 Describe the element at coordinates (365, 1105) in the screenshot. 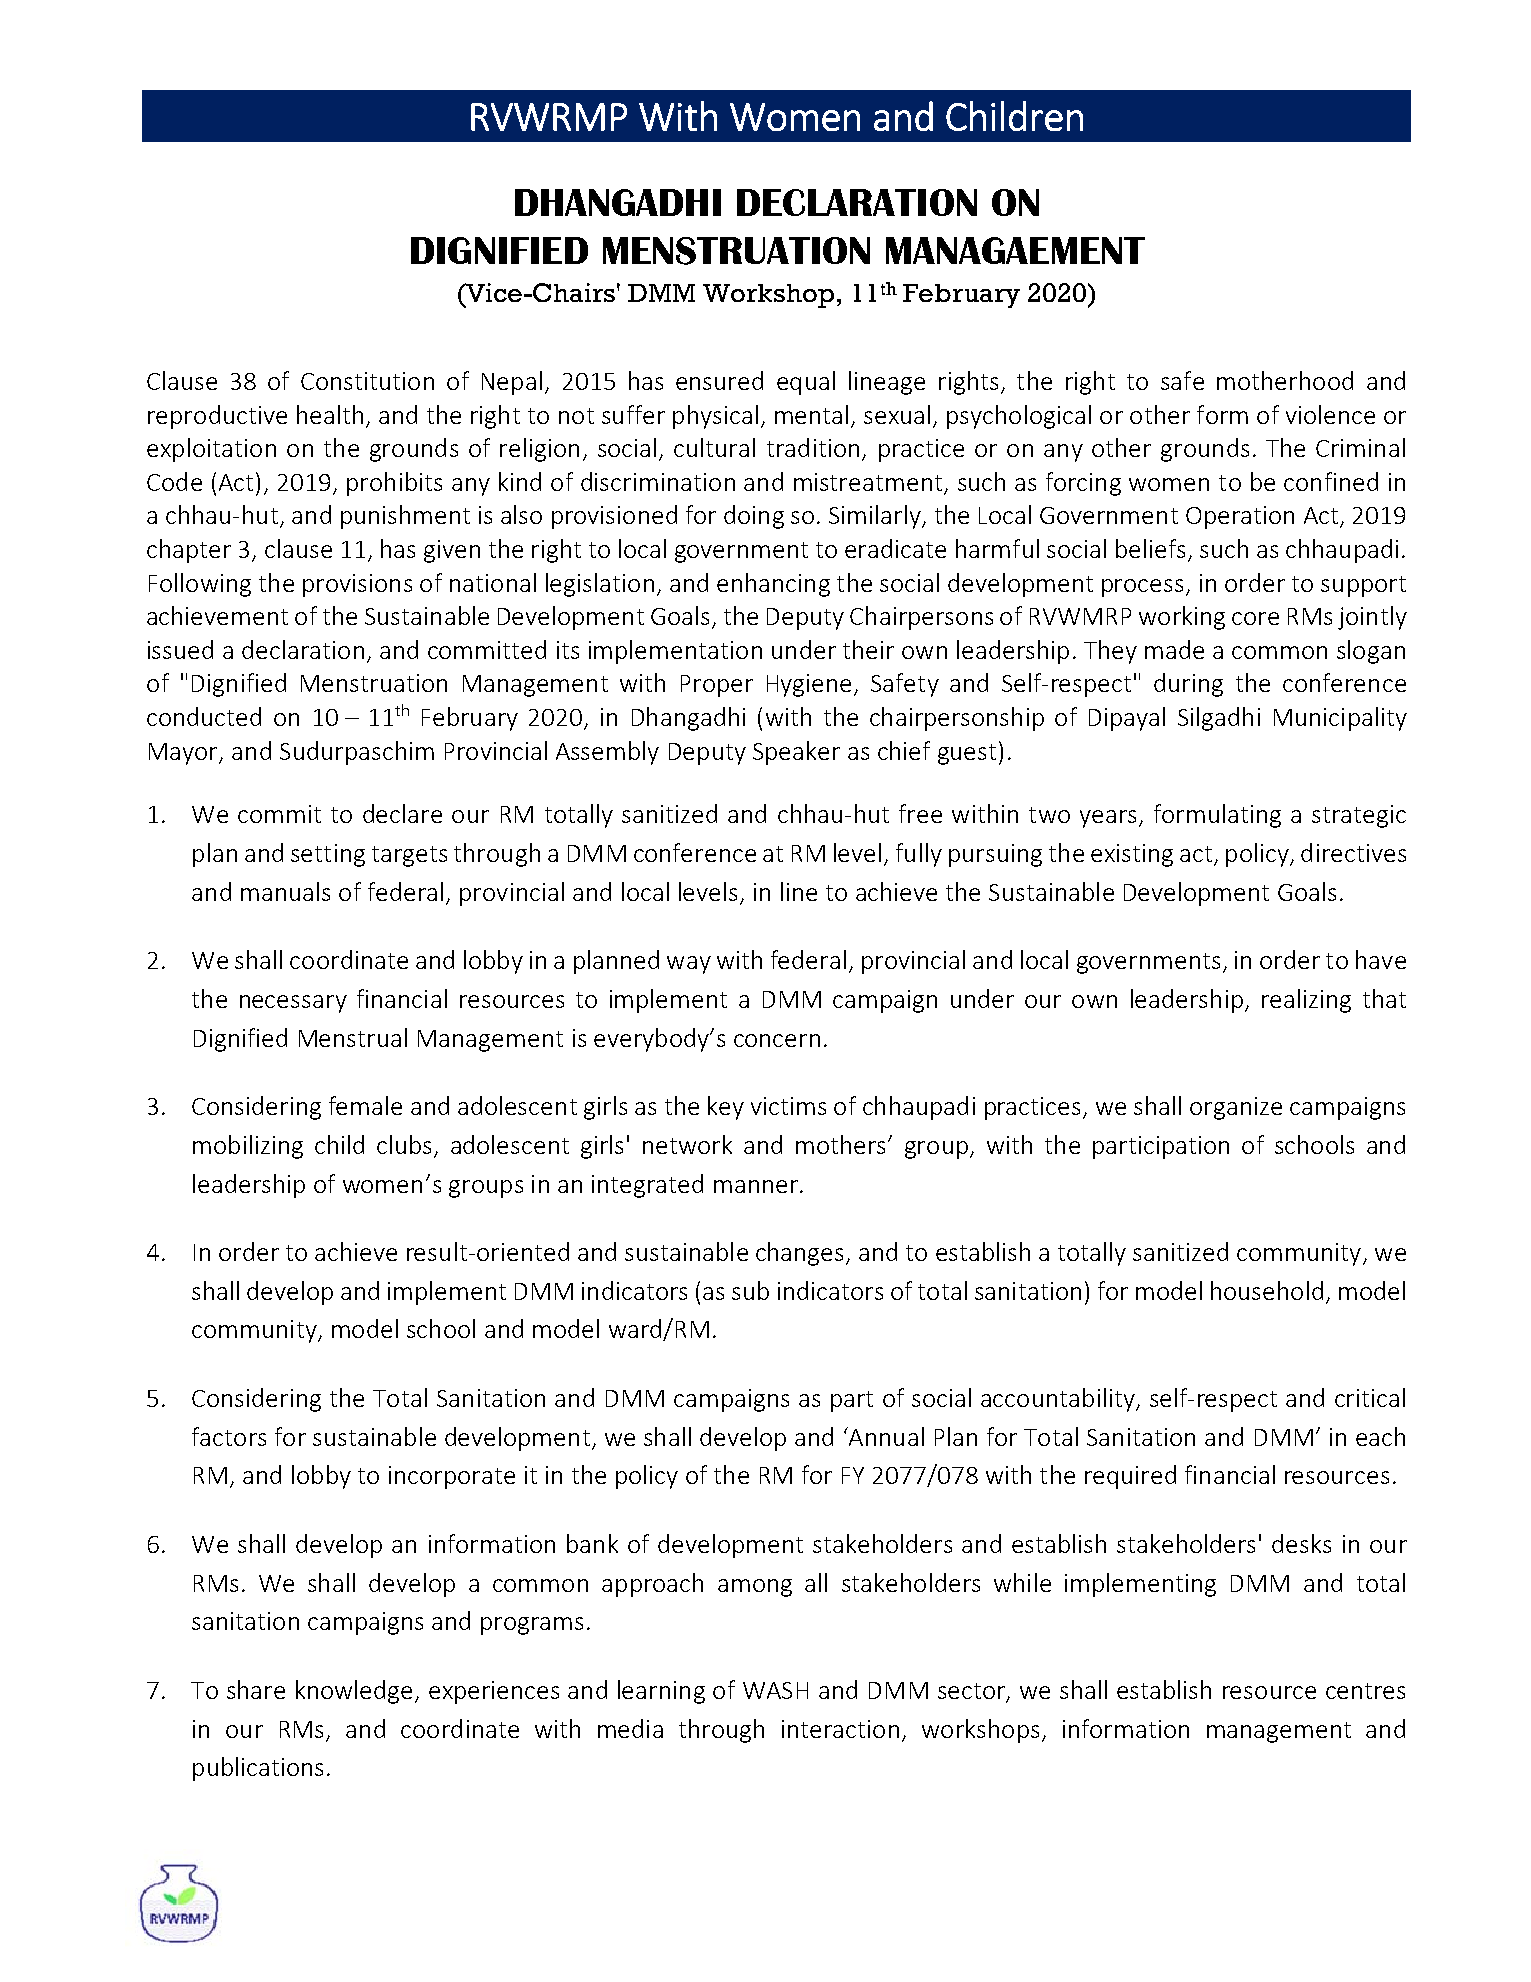

I see `female` at that location.
